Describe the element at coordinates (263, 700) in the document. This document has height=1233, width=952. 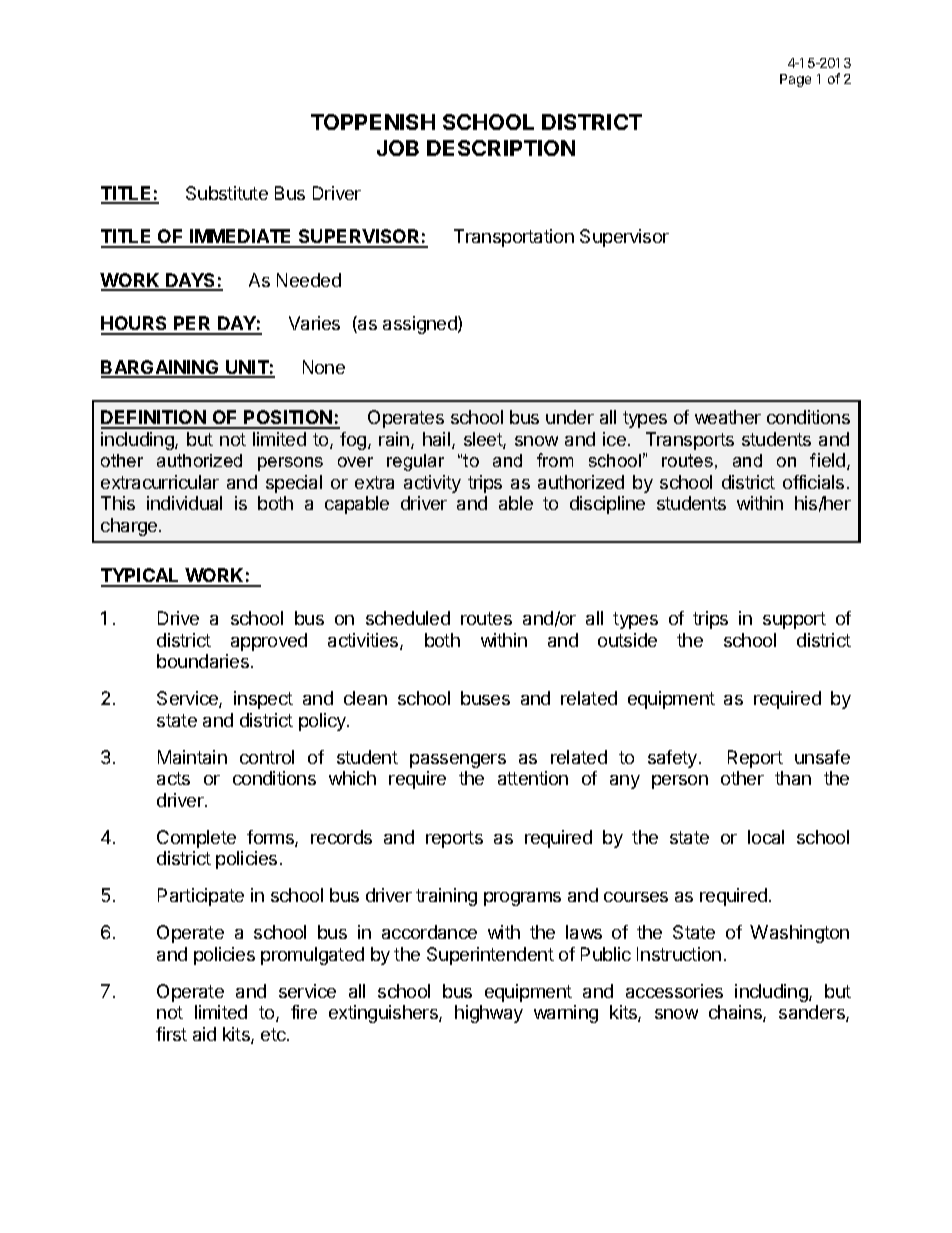
I see `inspect` at that location.
